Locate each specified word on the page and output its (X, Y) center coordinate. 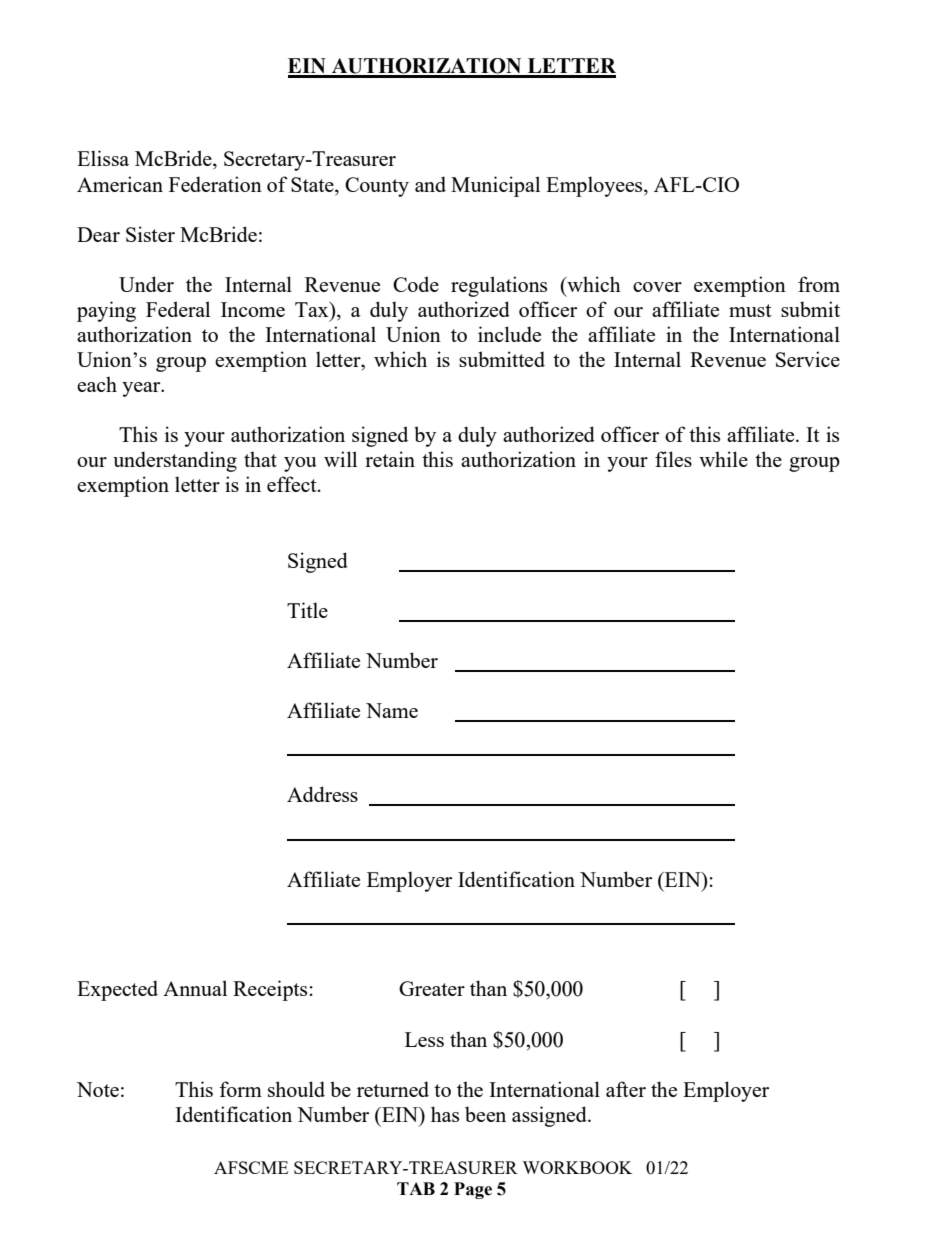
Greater (432, 988)
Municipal (495, 186)
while (723, 459)
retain (390, 459)
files (673, 459)
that (260, 459)
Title (307, 610)
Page (473, 1190)
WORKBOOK (577, 1167)
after (626, 1089)
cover (657, 287)
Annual (195, 988)
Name (392, 710)
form (240, 1089)
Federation (215, 184)
